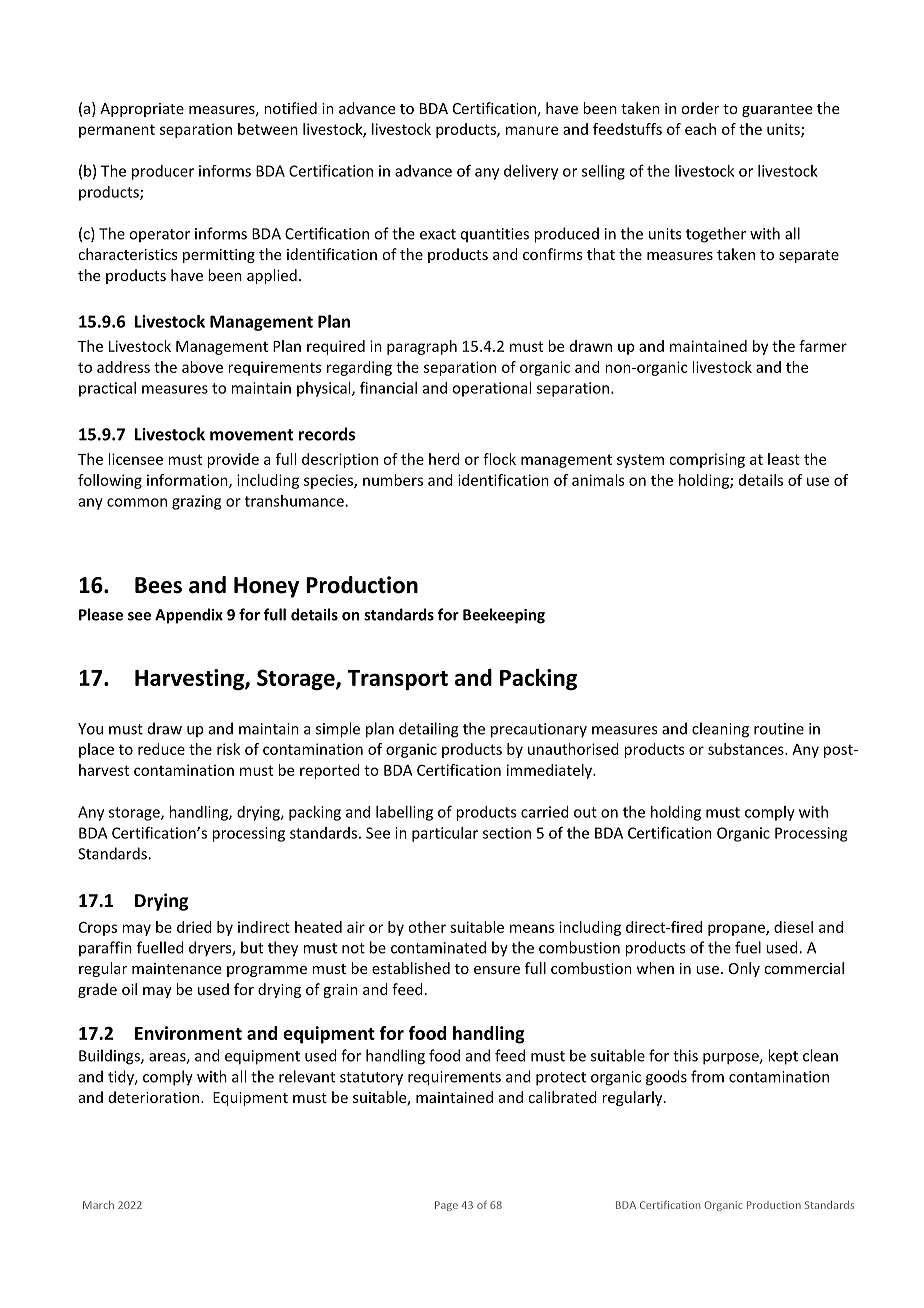 The width and height of the screenshot is (924, 1308). I want to click on substances, so click(747, 749).
